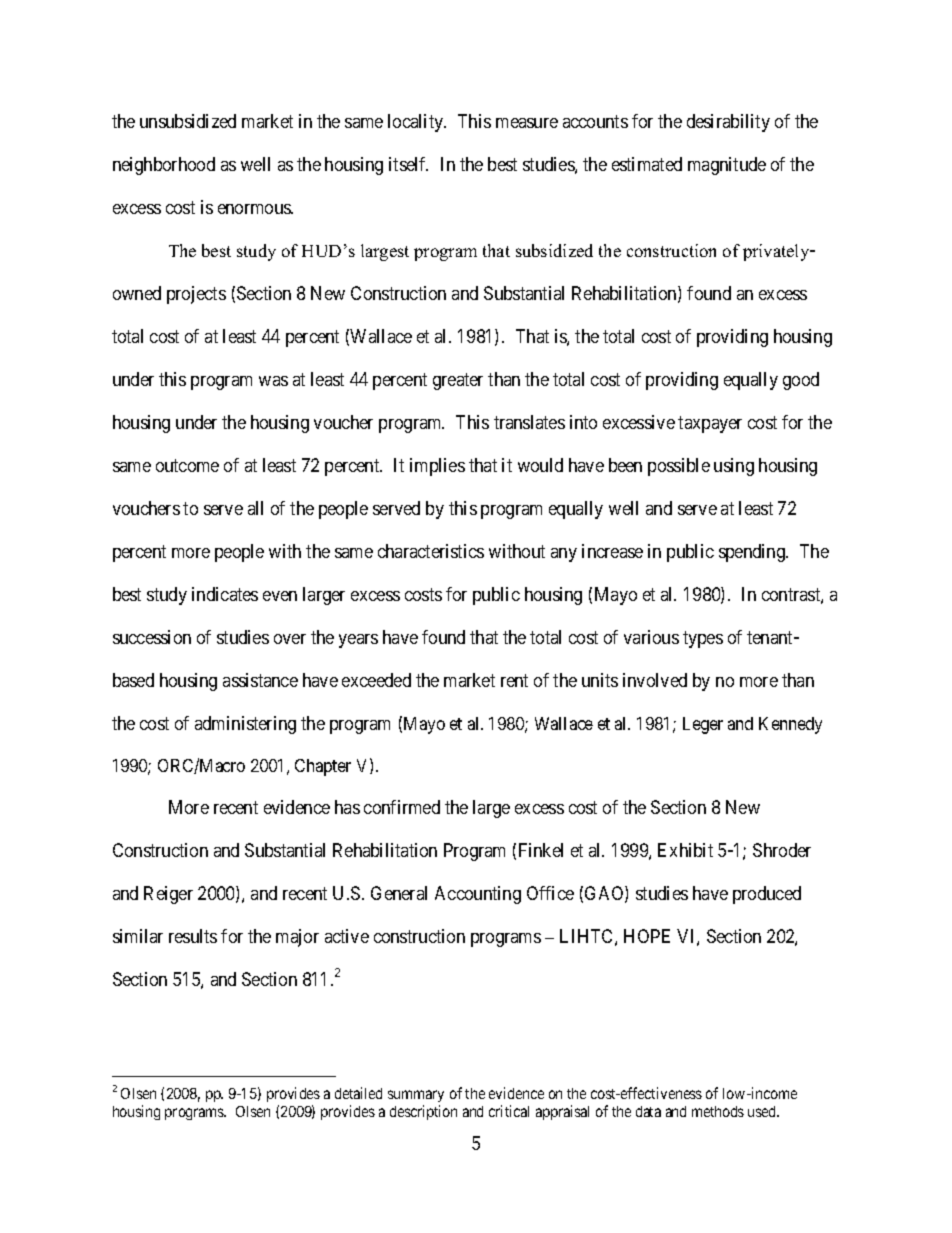  I want to click on outcome, so click(187, 465).
